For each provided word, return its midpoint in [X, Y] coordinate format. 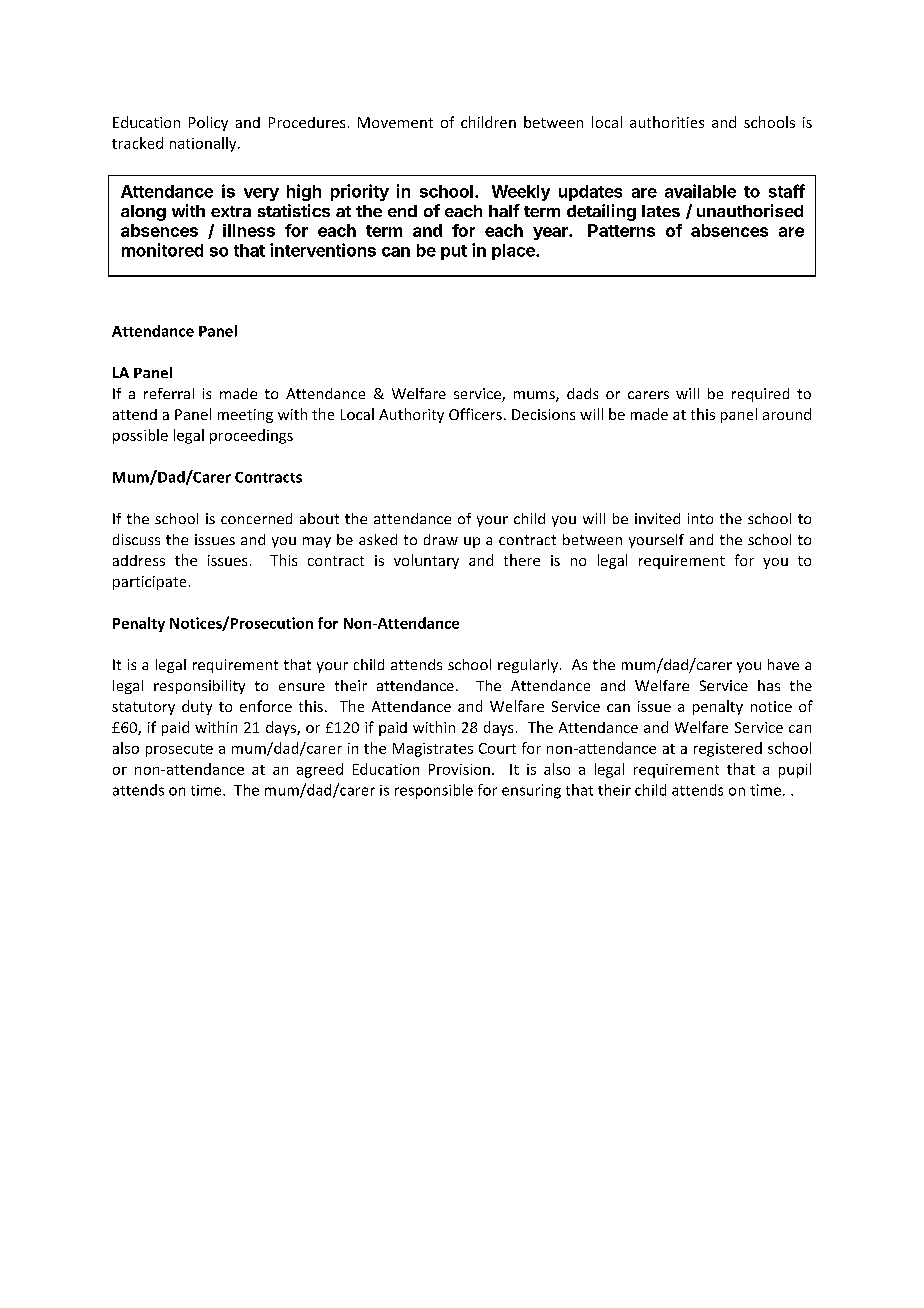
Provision [459, 769]
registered [728, 749]
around [787, 414]
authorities [667, 122]
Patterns [621, 230]
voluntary [426, 561]
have [783, 664]
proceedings [251, 436]
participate [149, 583]
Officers [475, 414]
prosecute [179, 750]
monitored [162, 250]
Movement [395, 122]
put [454, 252]
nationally [204, 144]
